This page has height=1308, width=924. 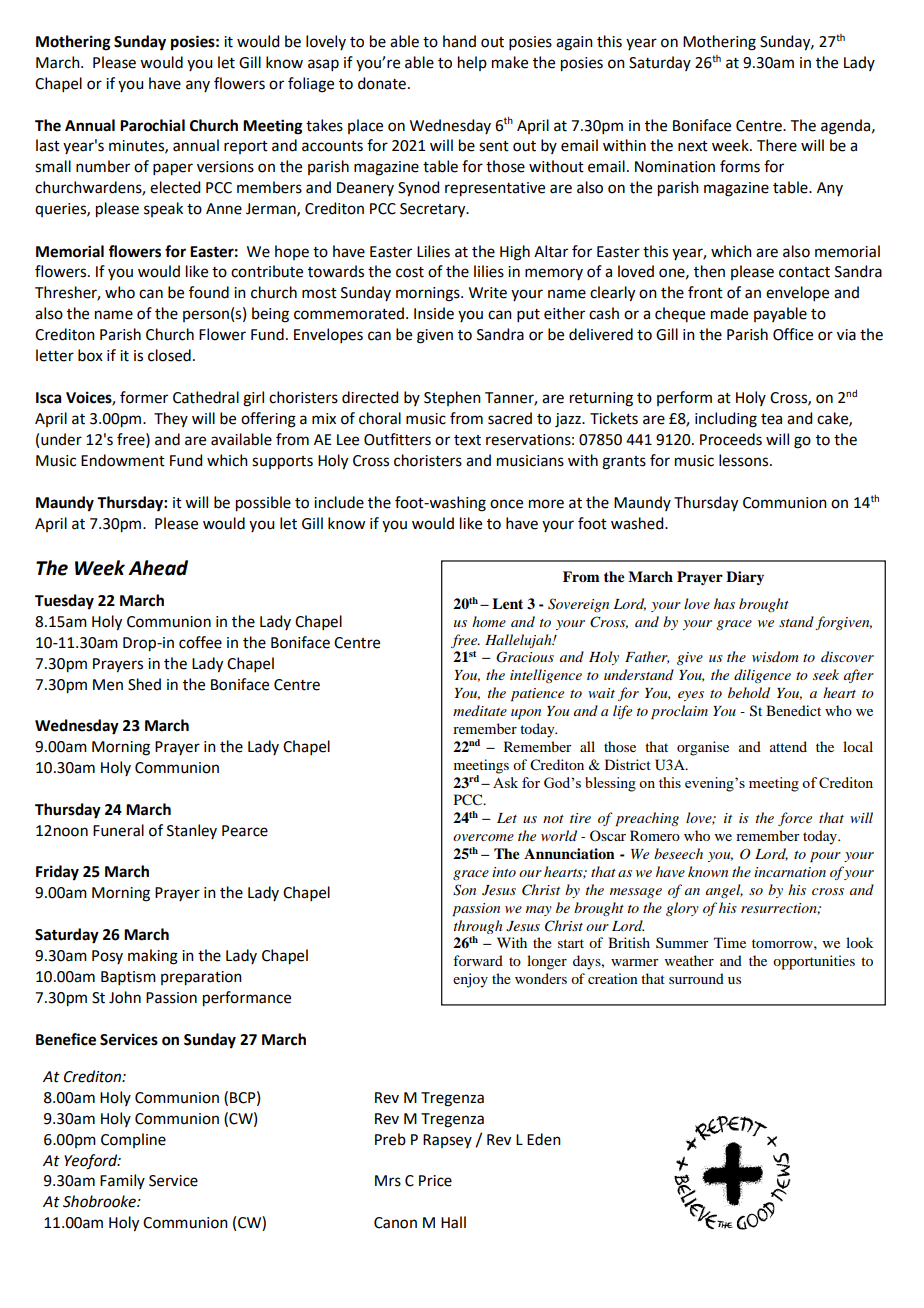 I want to click on Family, so click(x=122, y=1181).
